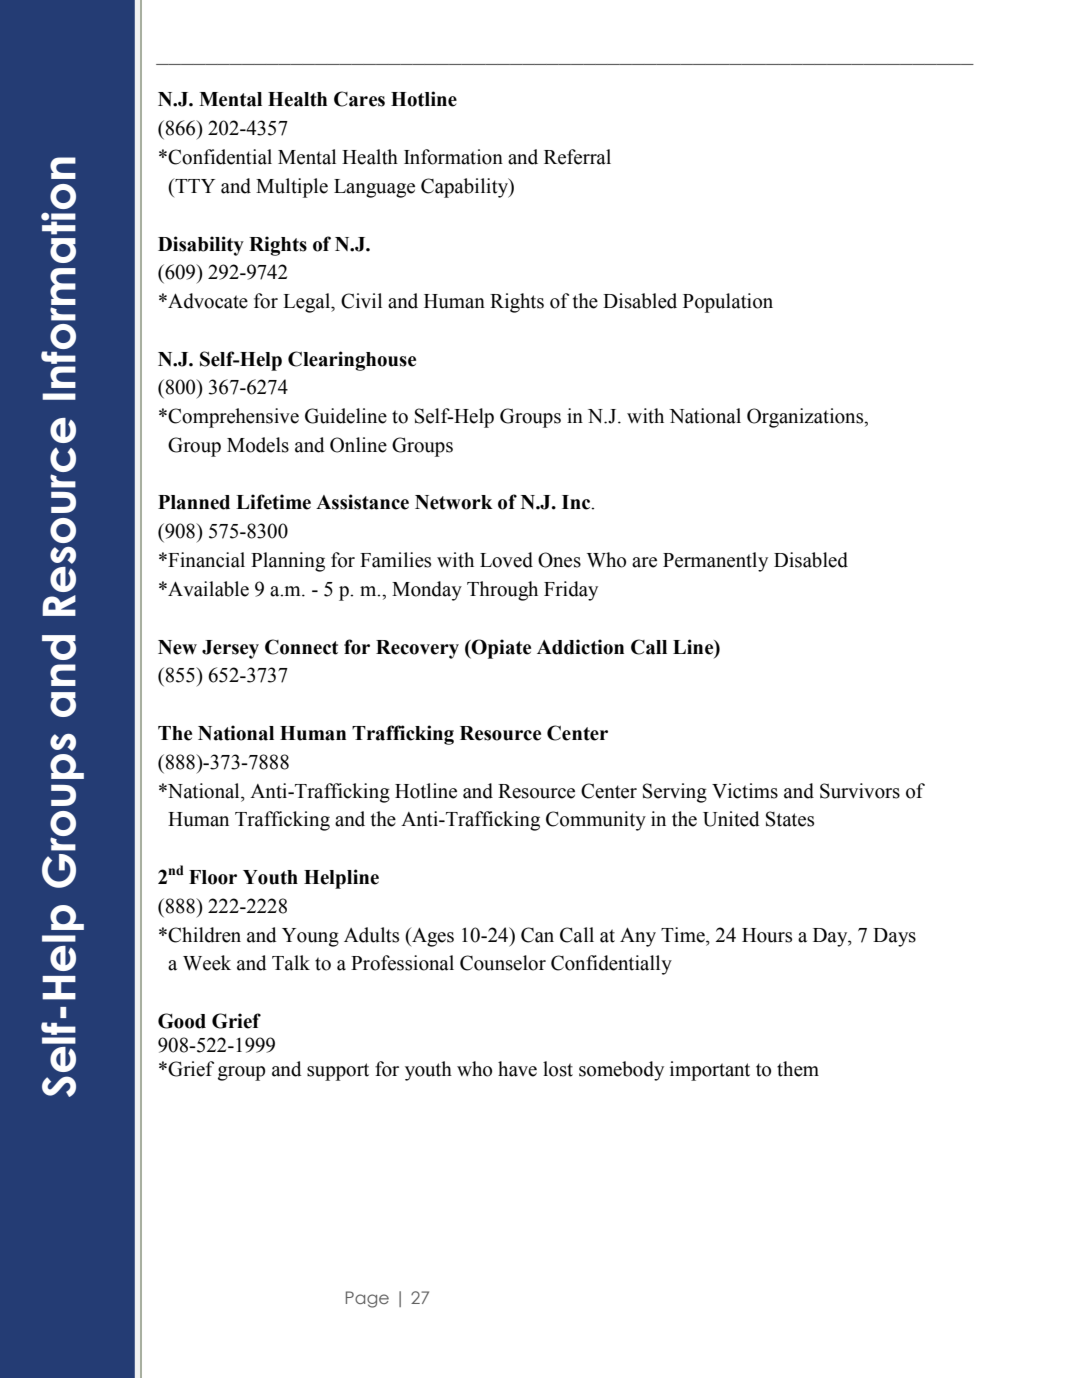  Describe the element at coordinates (454, 502) in the screenshot. I see `Network` at that location.
